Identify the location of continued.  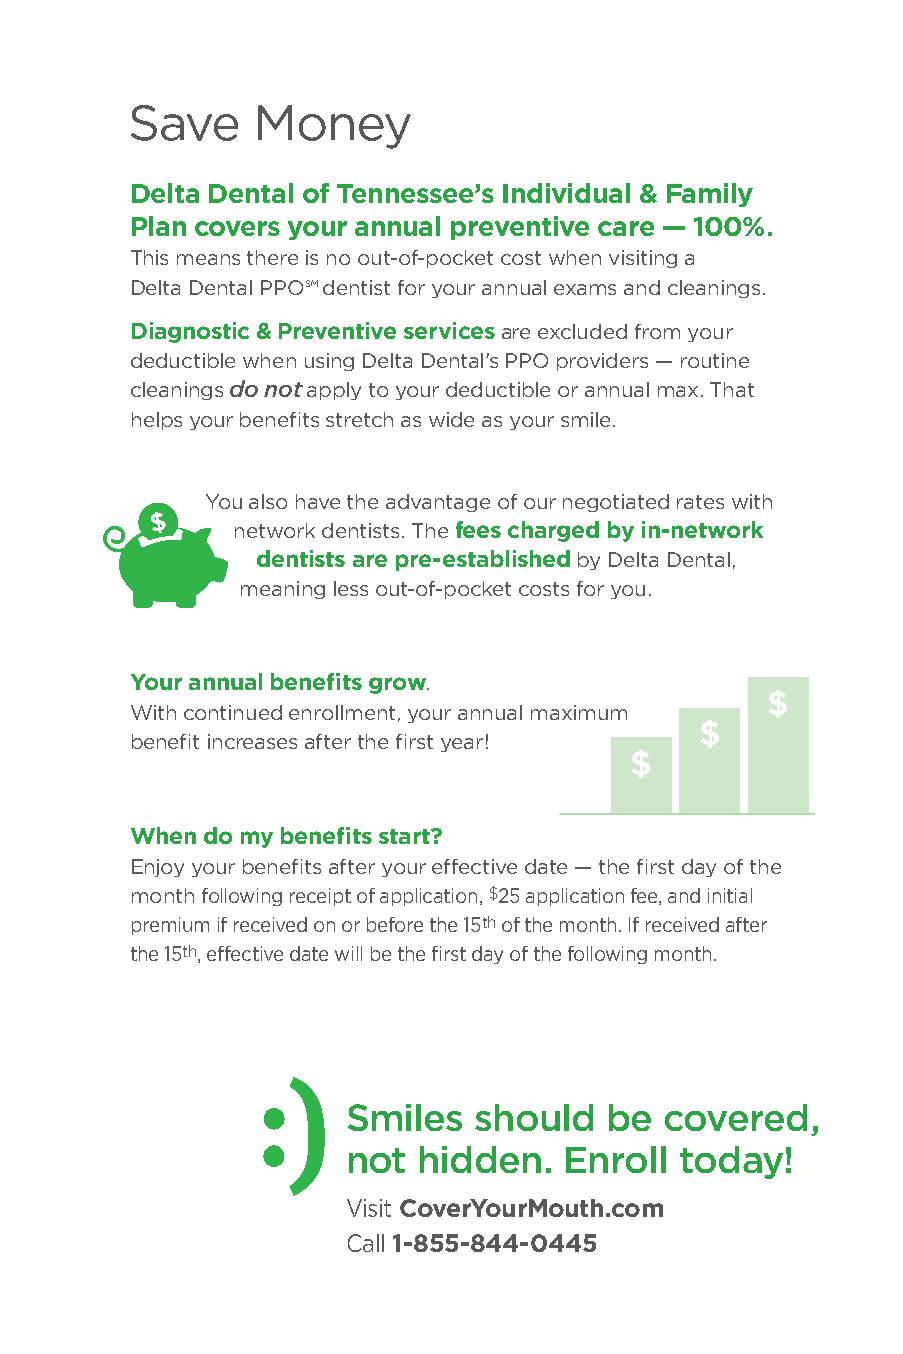
(233, 712).
